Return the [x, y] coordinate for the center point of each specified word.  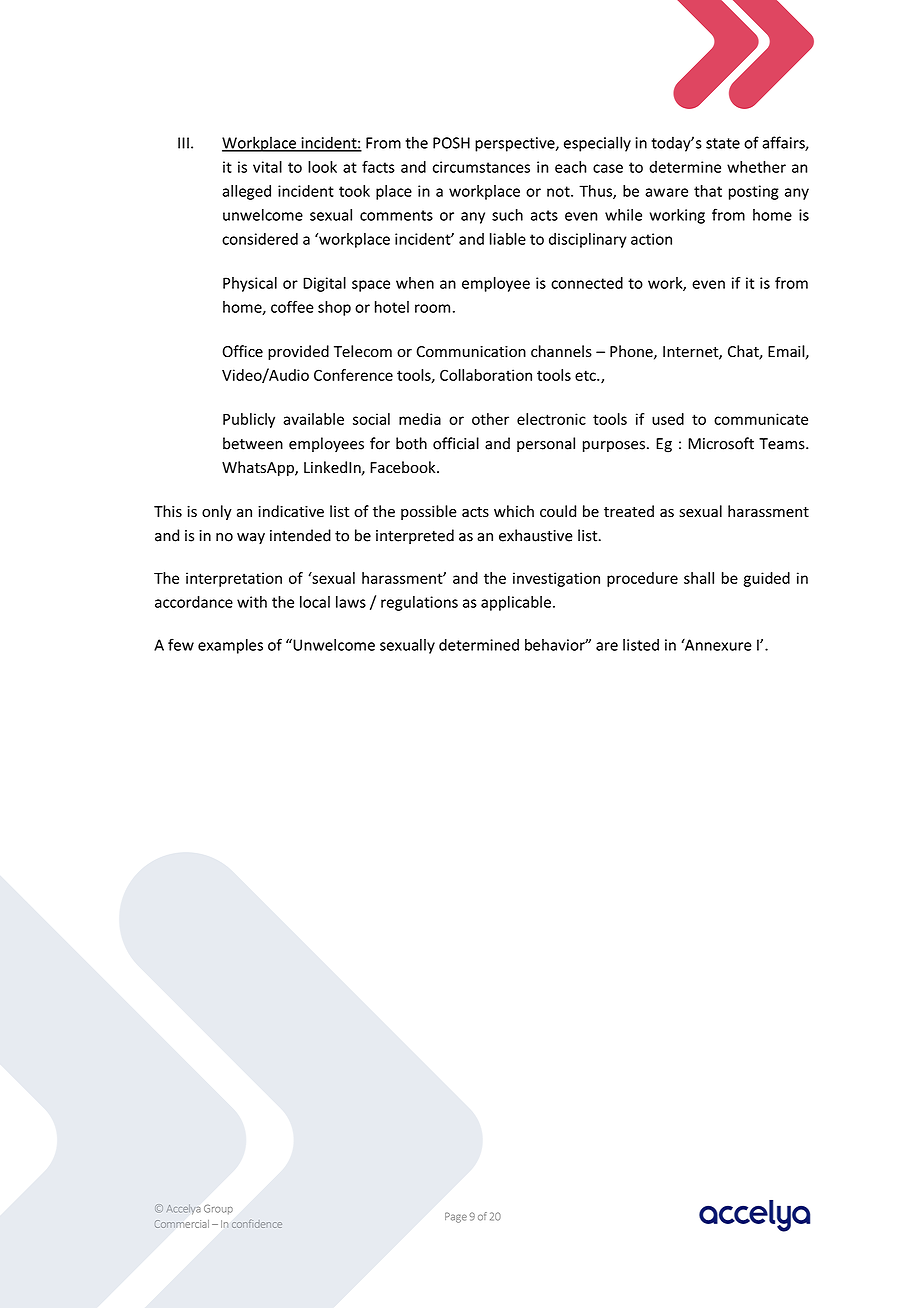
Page [456, 1217]
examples [230, 646]
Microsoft [721, 443]
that [708, 191]
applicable [516, 603]
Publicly [249, 420]
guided [767, 579]
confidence [257, 1224]
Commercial [182, 1224]
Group [218, 1209]
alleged [246, 192]
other [490, 419]
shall [699, 578]
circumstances [481, 167]
